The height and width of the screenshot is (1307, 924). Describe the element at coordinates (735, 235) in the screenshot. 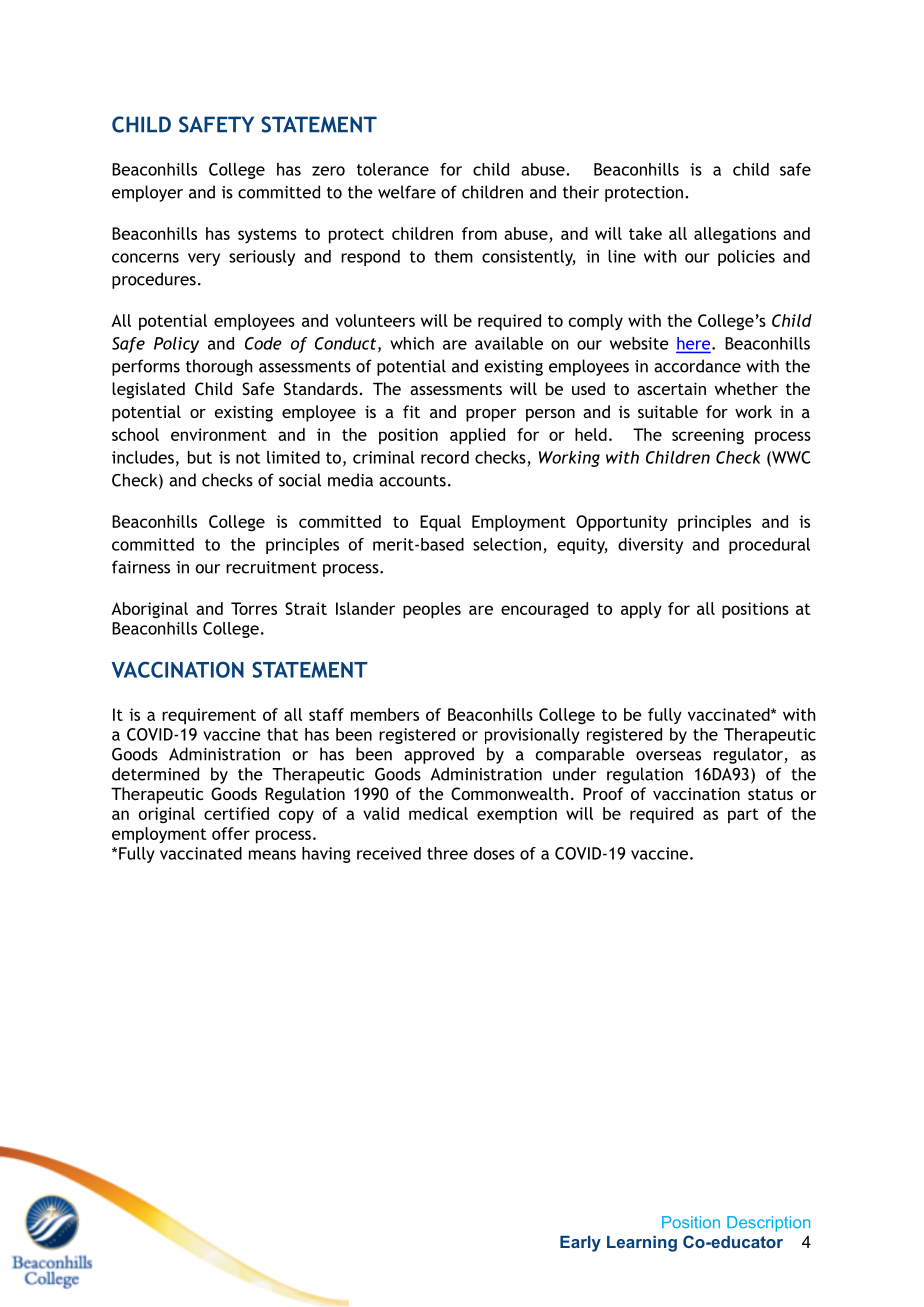

I see `allegations` at that location.
